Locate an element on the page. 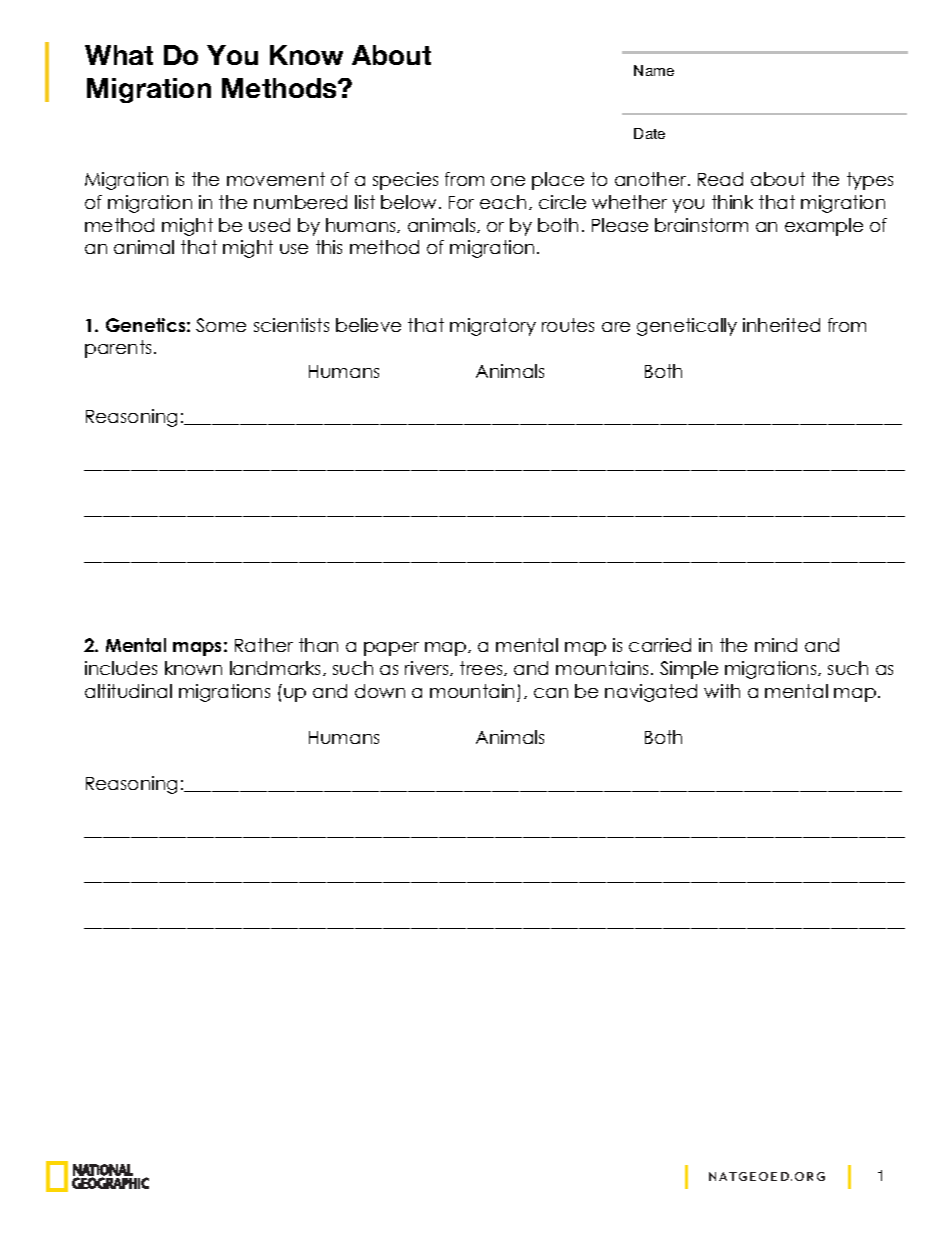 The height and width of the page is (1233, 952). Name is located at coordinates (654, 70).
